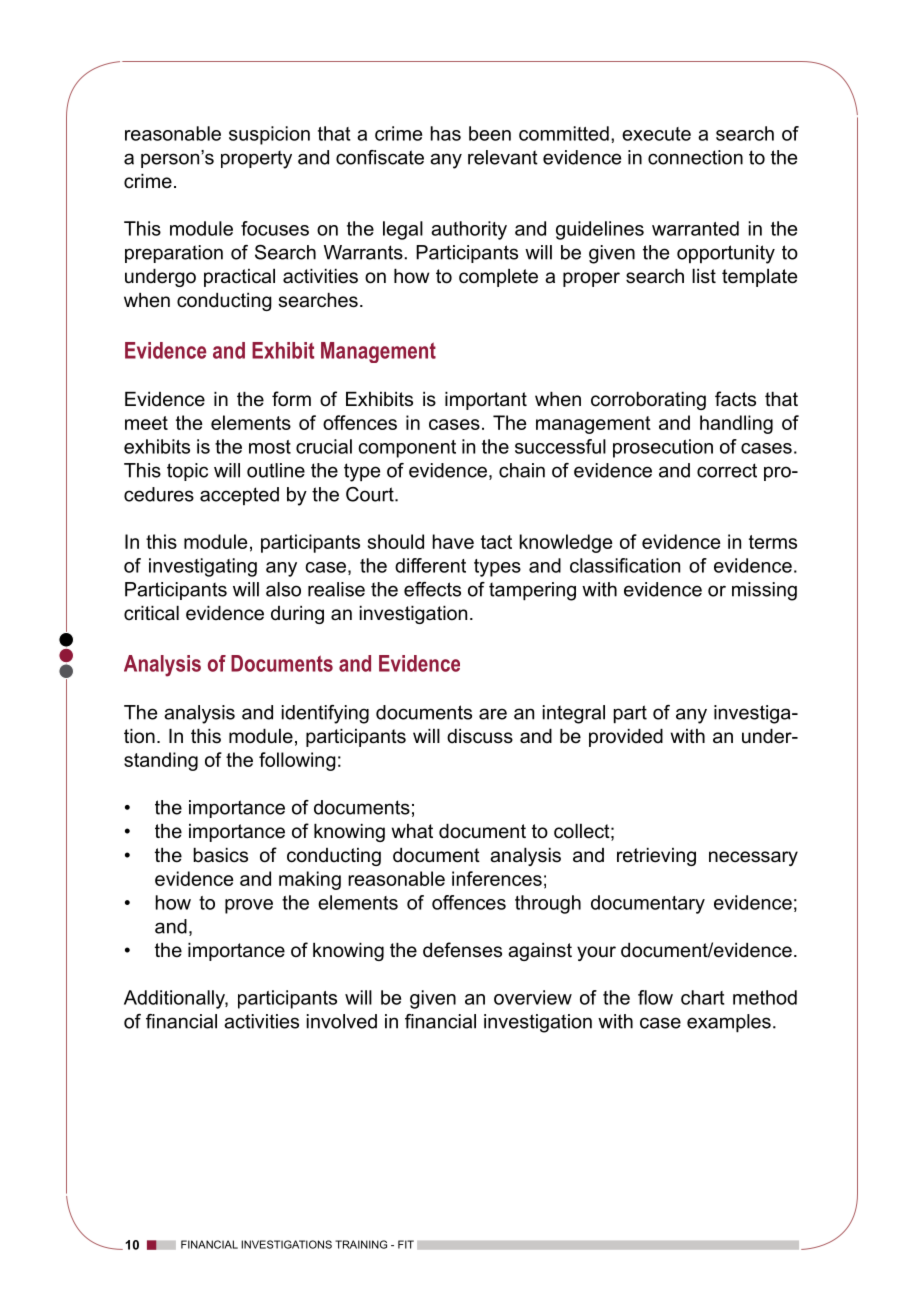 This screenshot has height=1311, width=924. Describe the element at coordinates (406, 1244) in the screenshot. I see `FIT` at that location.
